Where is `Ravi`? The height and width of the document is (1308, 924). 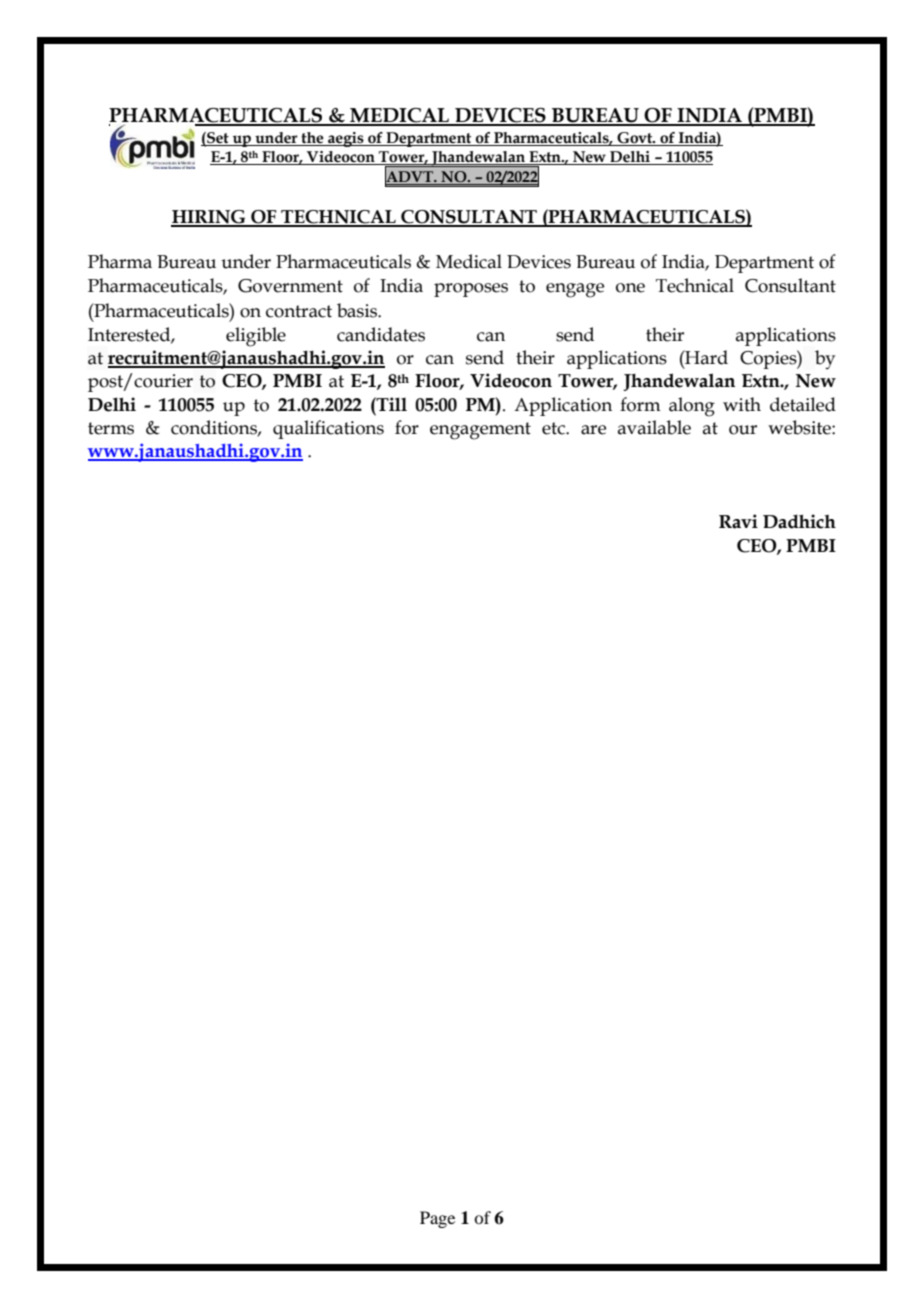
Ravi is located at coordinates (738, 521).
